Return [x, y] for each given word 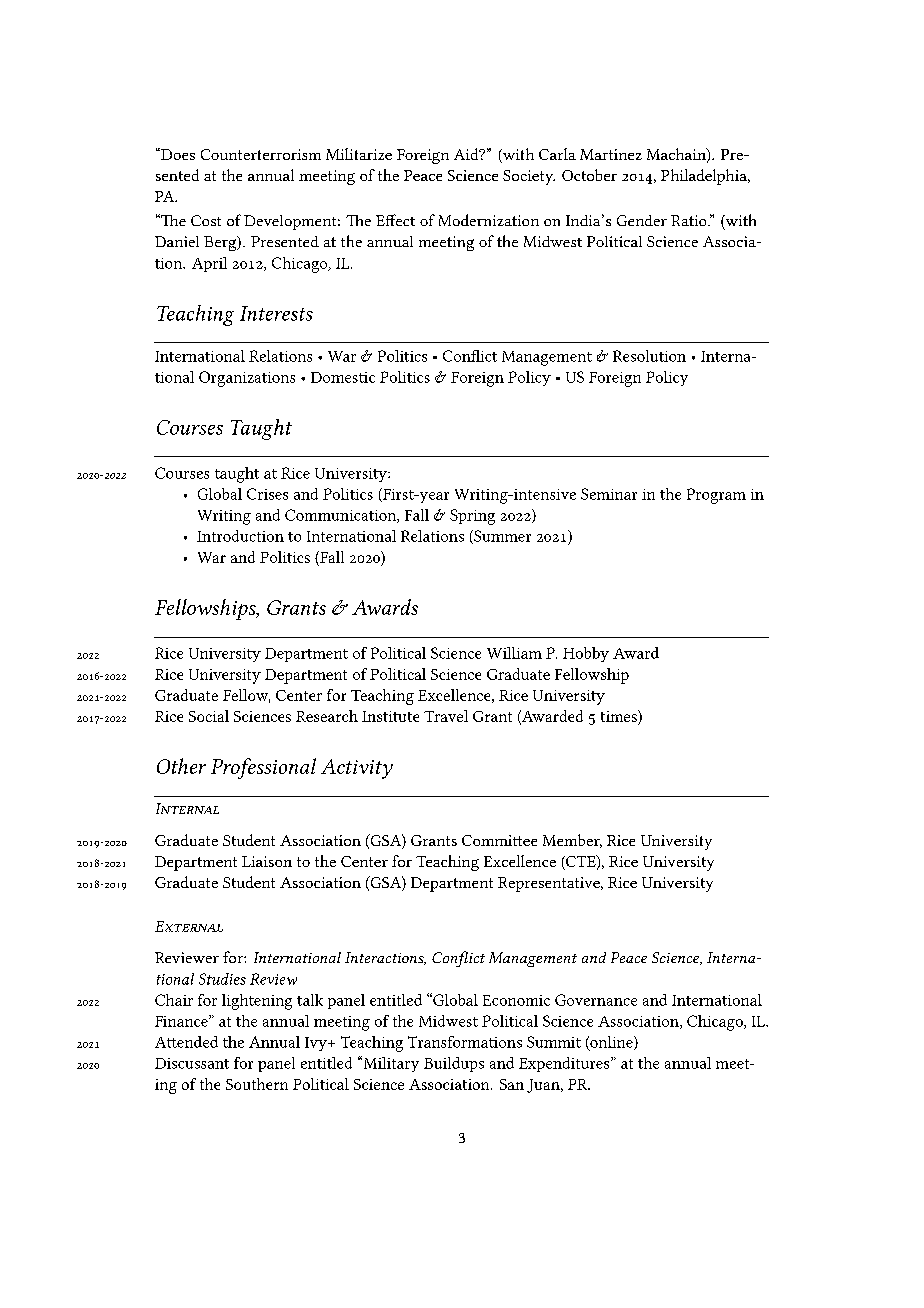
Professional [263, 768]
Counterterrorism [261, 154]
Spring [472, 517]
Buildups [454, 1064]
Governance [596, 1000]
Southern [257, 1084]
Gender [642, 220]
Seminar [609, 494]
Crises [267, 494]
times [620, 716]
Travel [446, 716]
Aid [467, 154]
